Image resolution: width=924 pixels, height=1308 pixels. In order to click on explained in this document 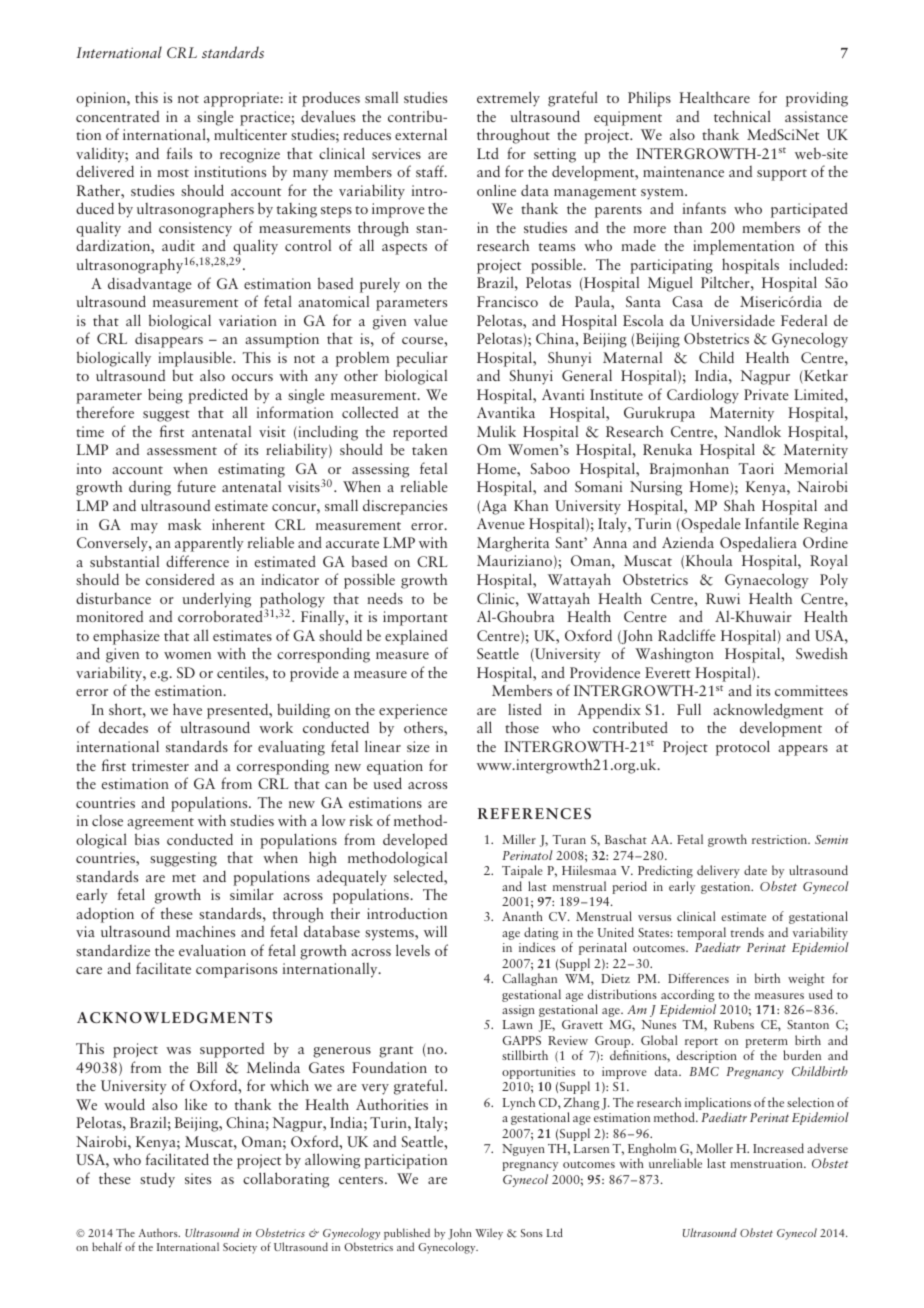, I will do `click(416, 637)`.
